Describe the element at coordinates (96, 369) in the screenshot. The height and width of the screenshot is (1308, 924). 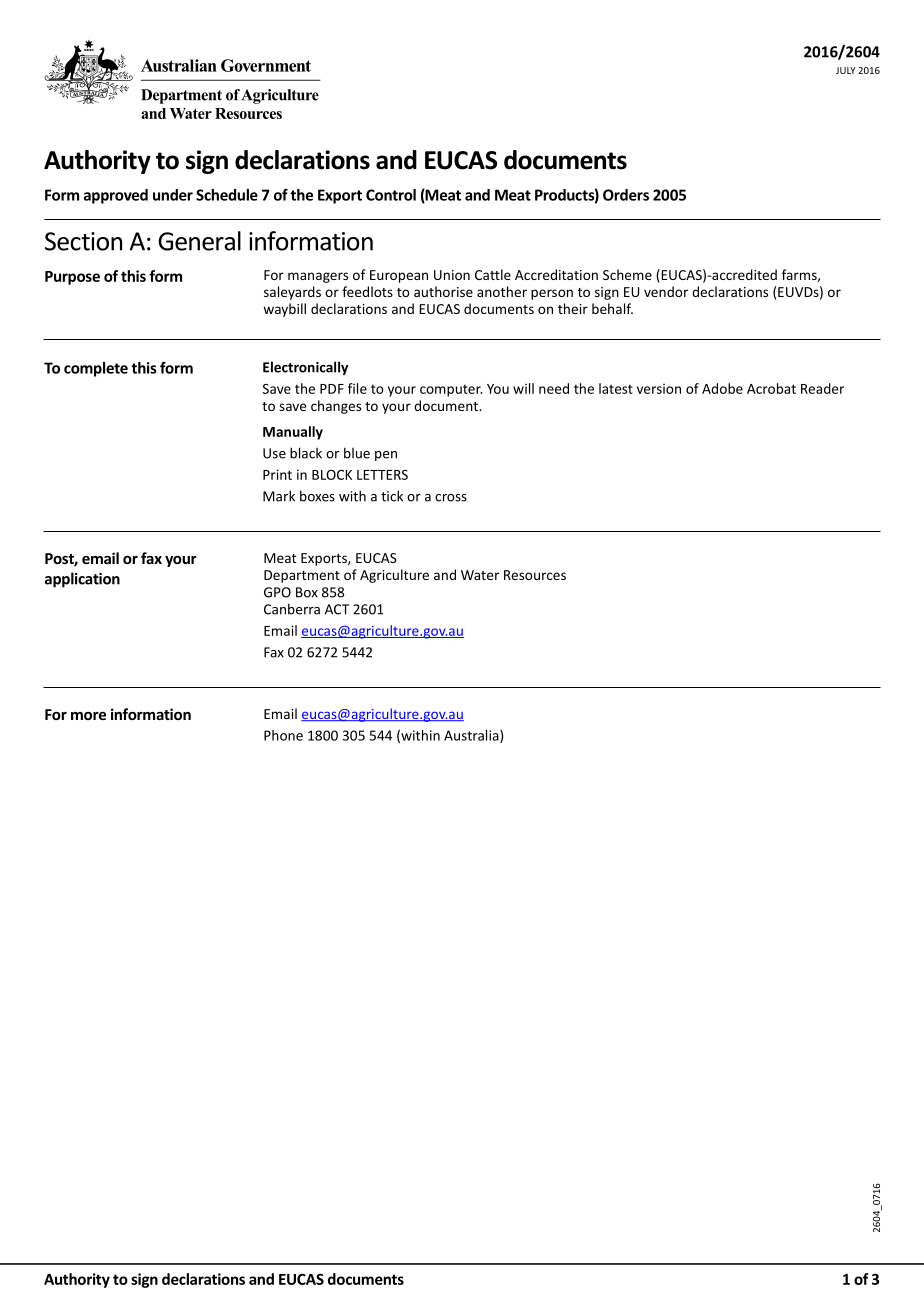
I see `complete` at that location.
